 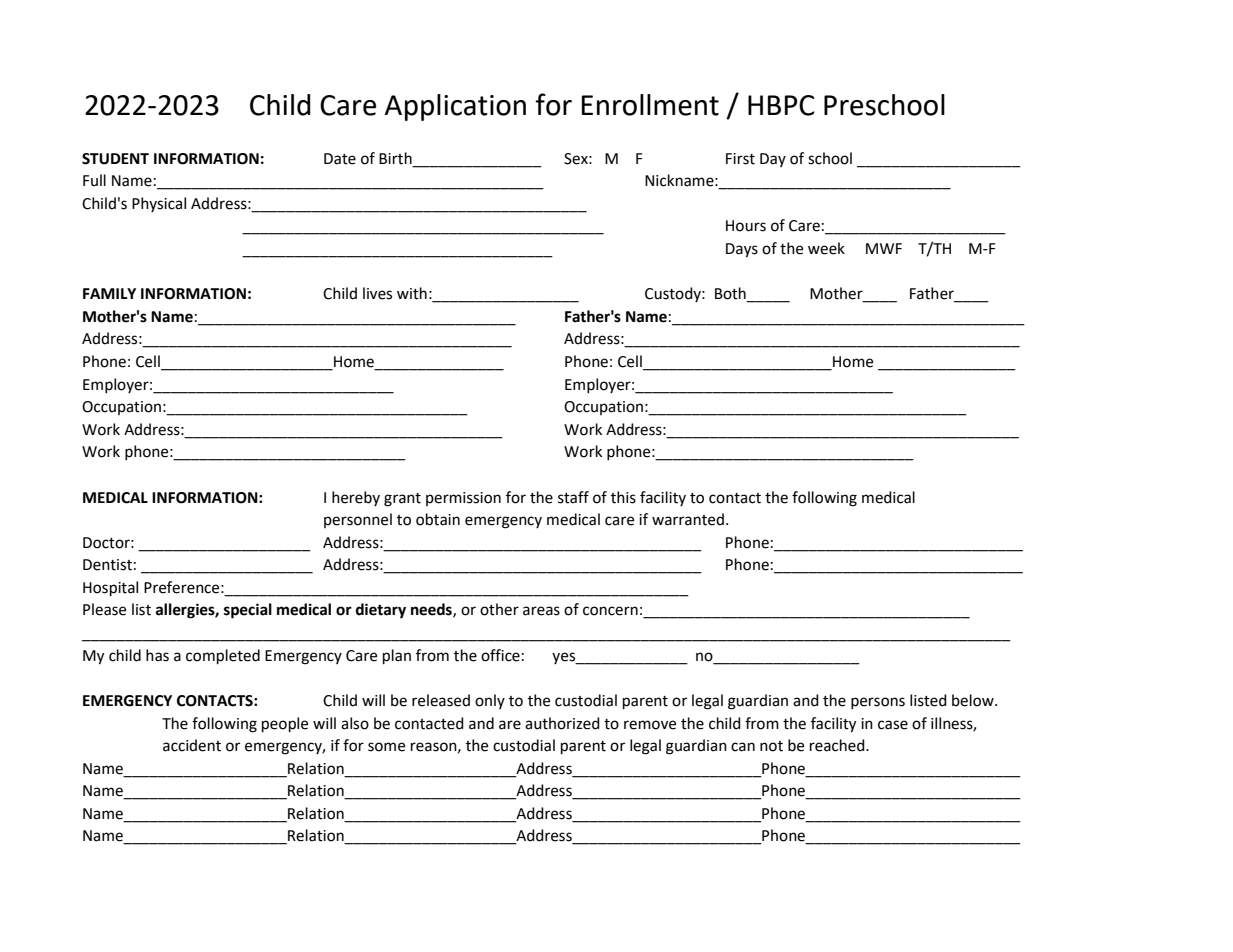 I want to click on STUDENT, so click(x=115, y=159).
